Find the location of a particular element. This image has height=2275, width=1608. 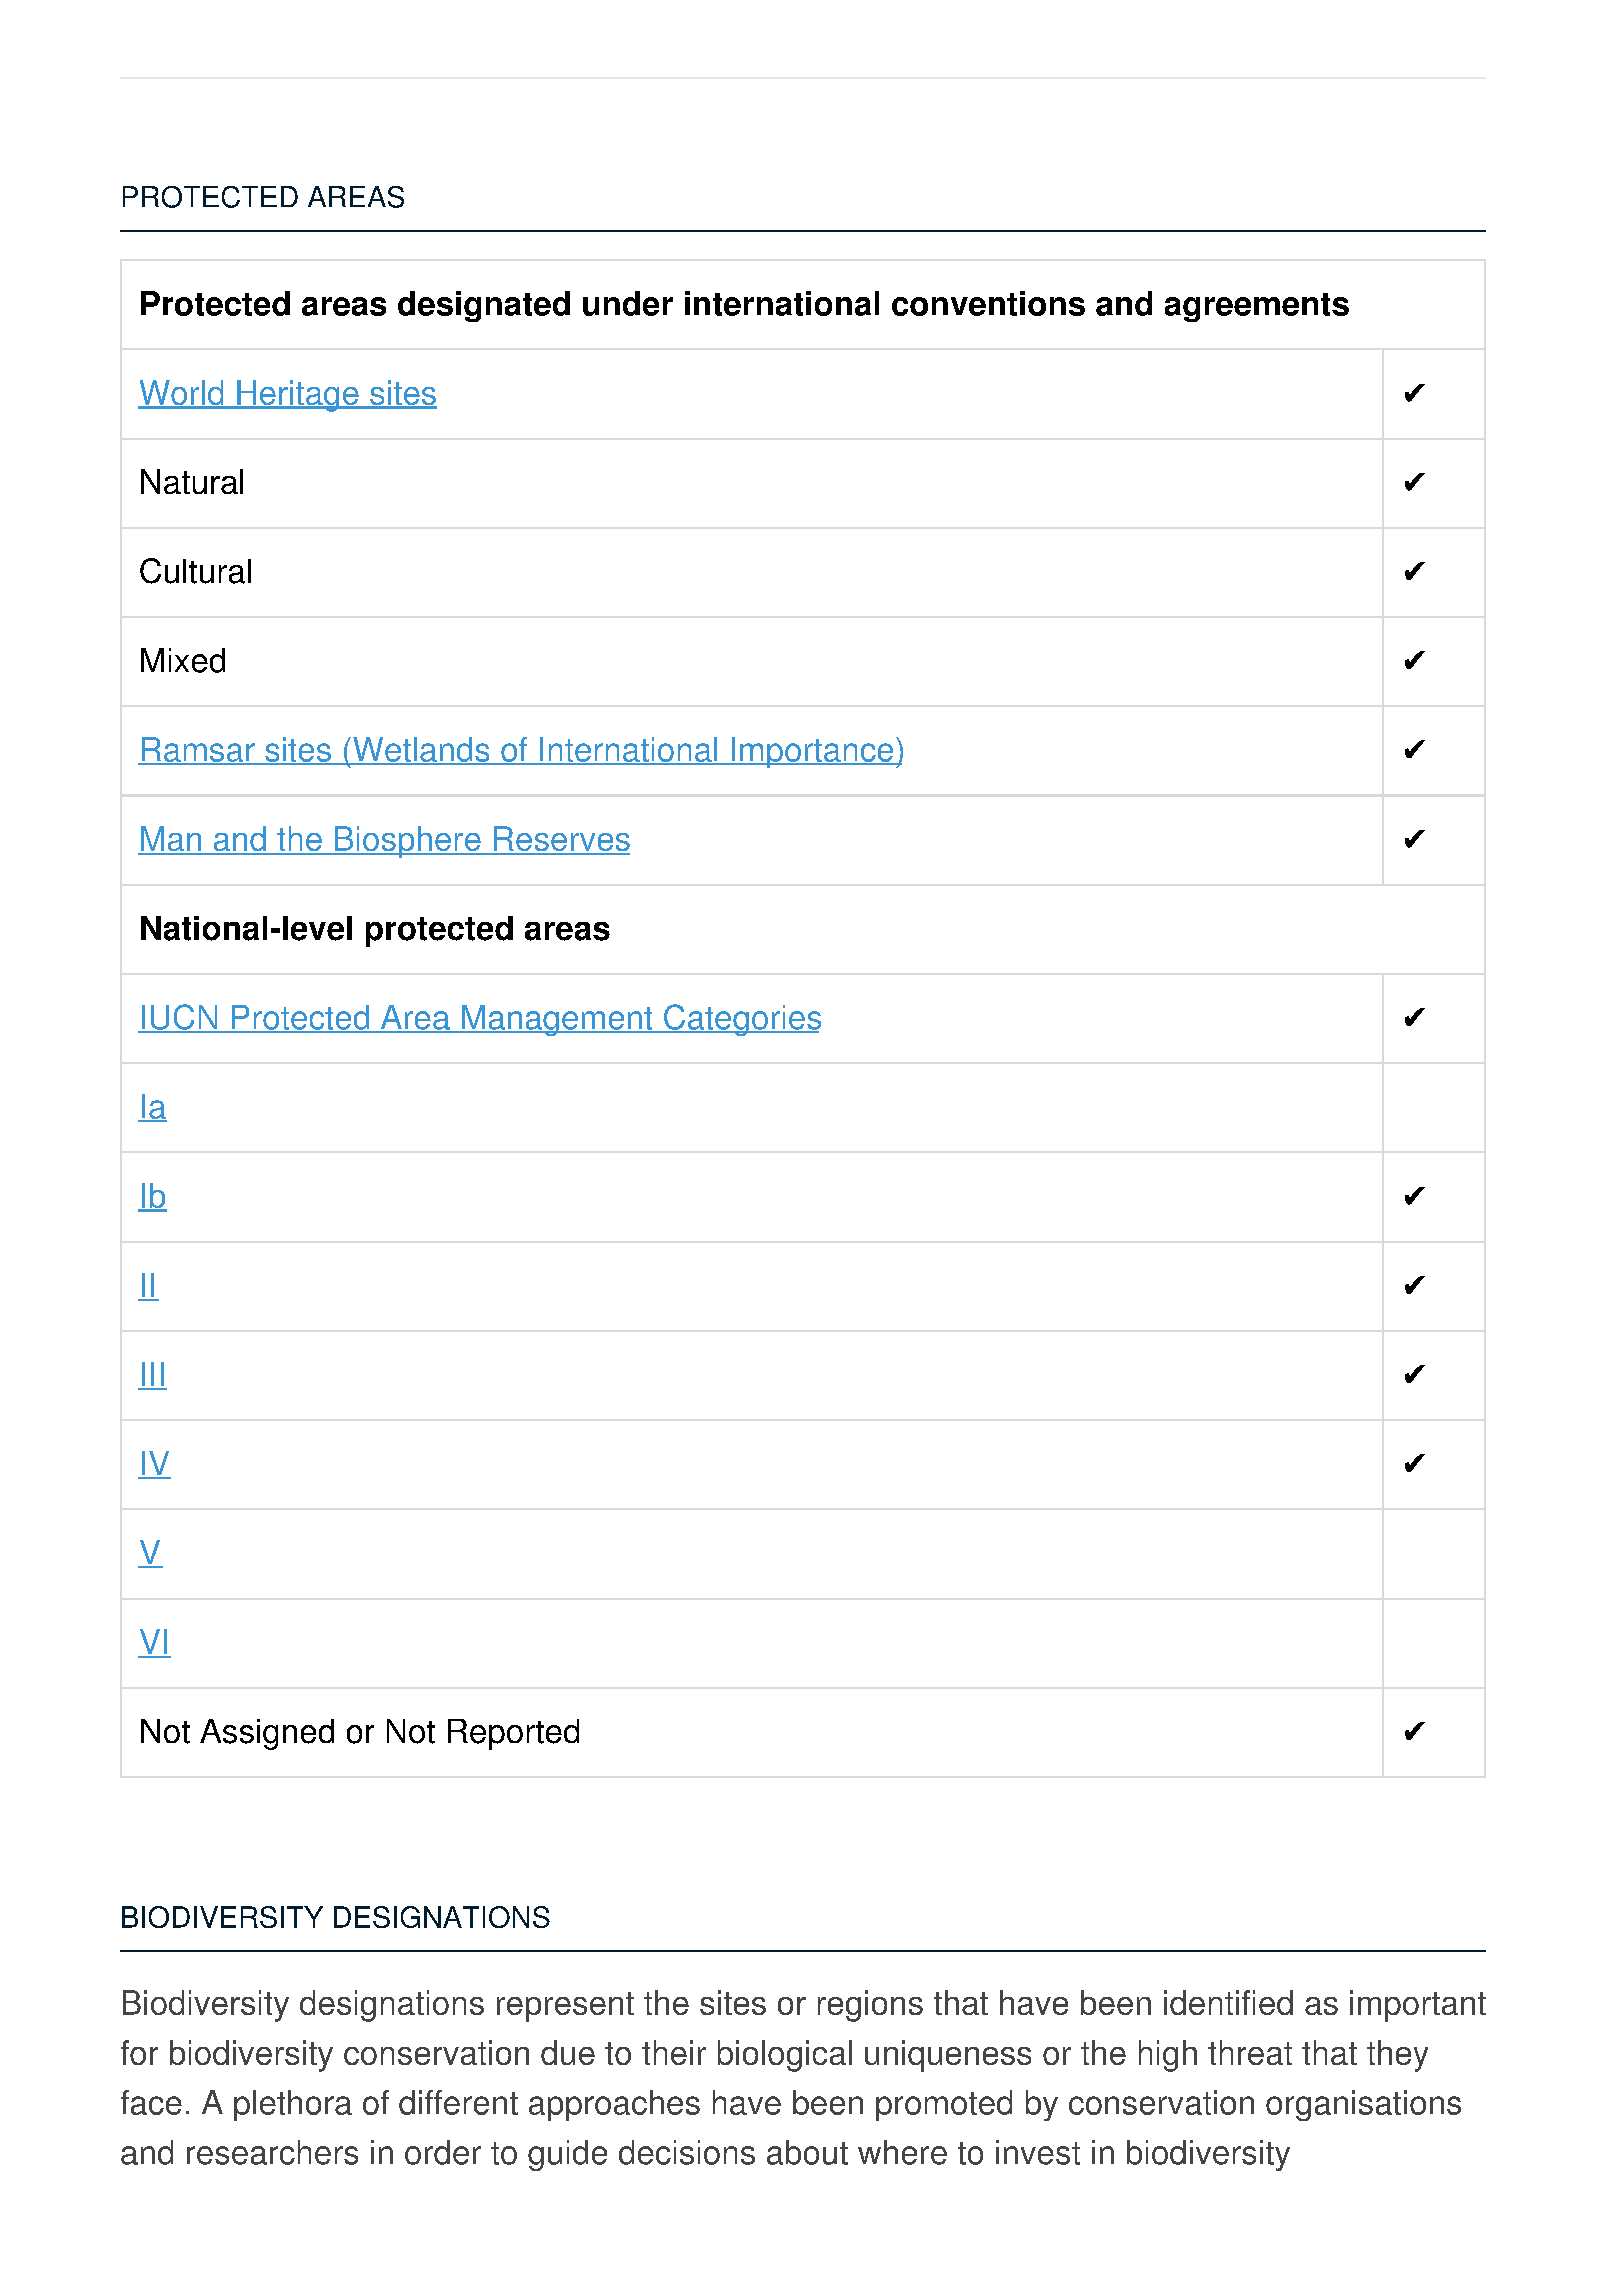

identified is located at coordinates (1228, 2002).
